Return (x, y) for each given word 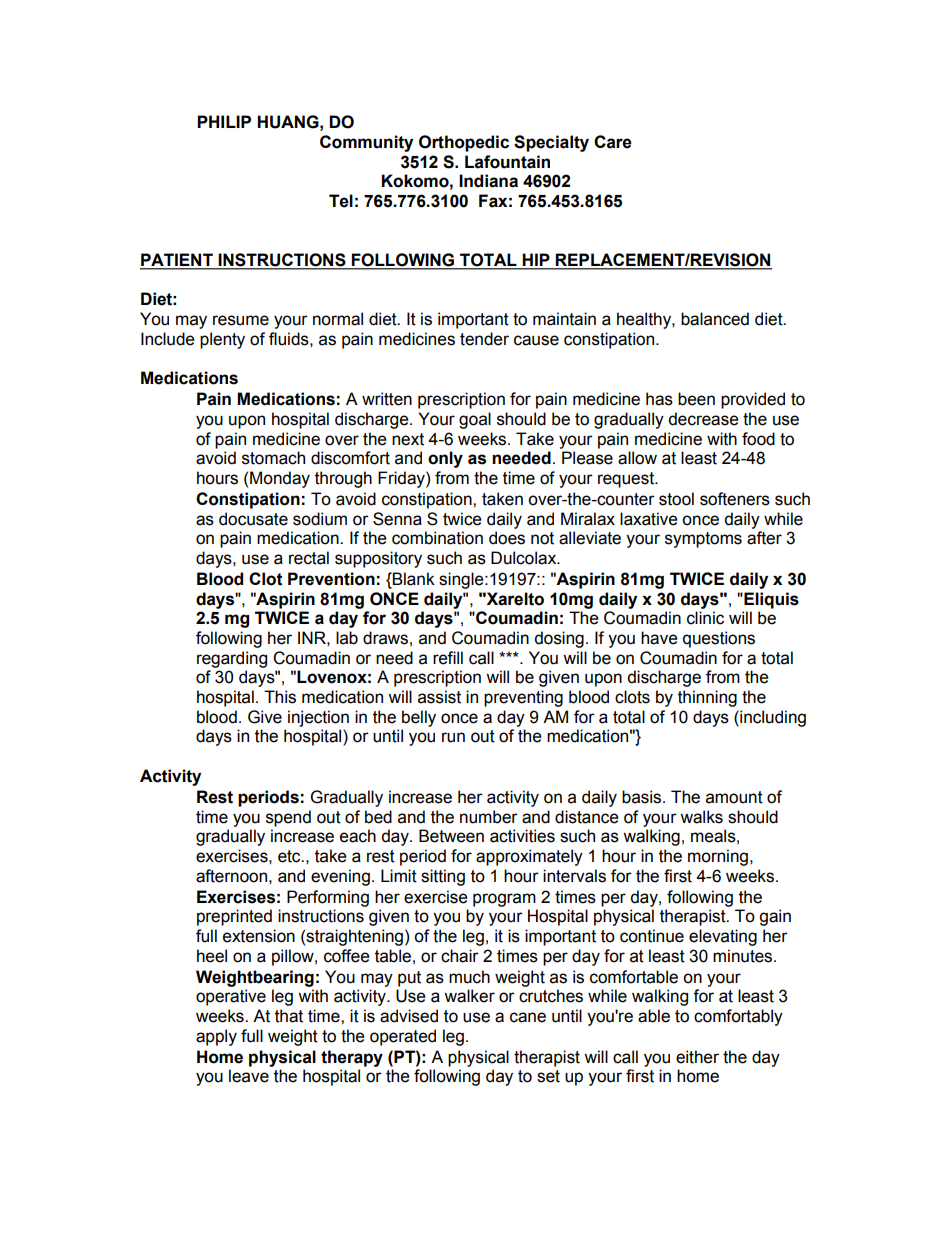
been (696, 399)
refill (448, 658)
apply (216, 1037)
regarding (232, 659)
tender (484, 339)
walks (701, 817)
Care (613, 142)
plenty (222, 340)
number (489, 817)
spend (288, 818)
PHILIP (224, 121)
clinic (705, 618)
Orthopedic (464, 143)
